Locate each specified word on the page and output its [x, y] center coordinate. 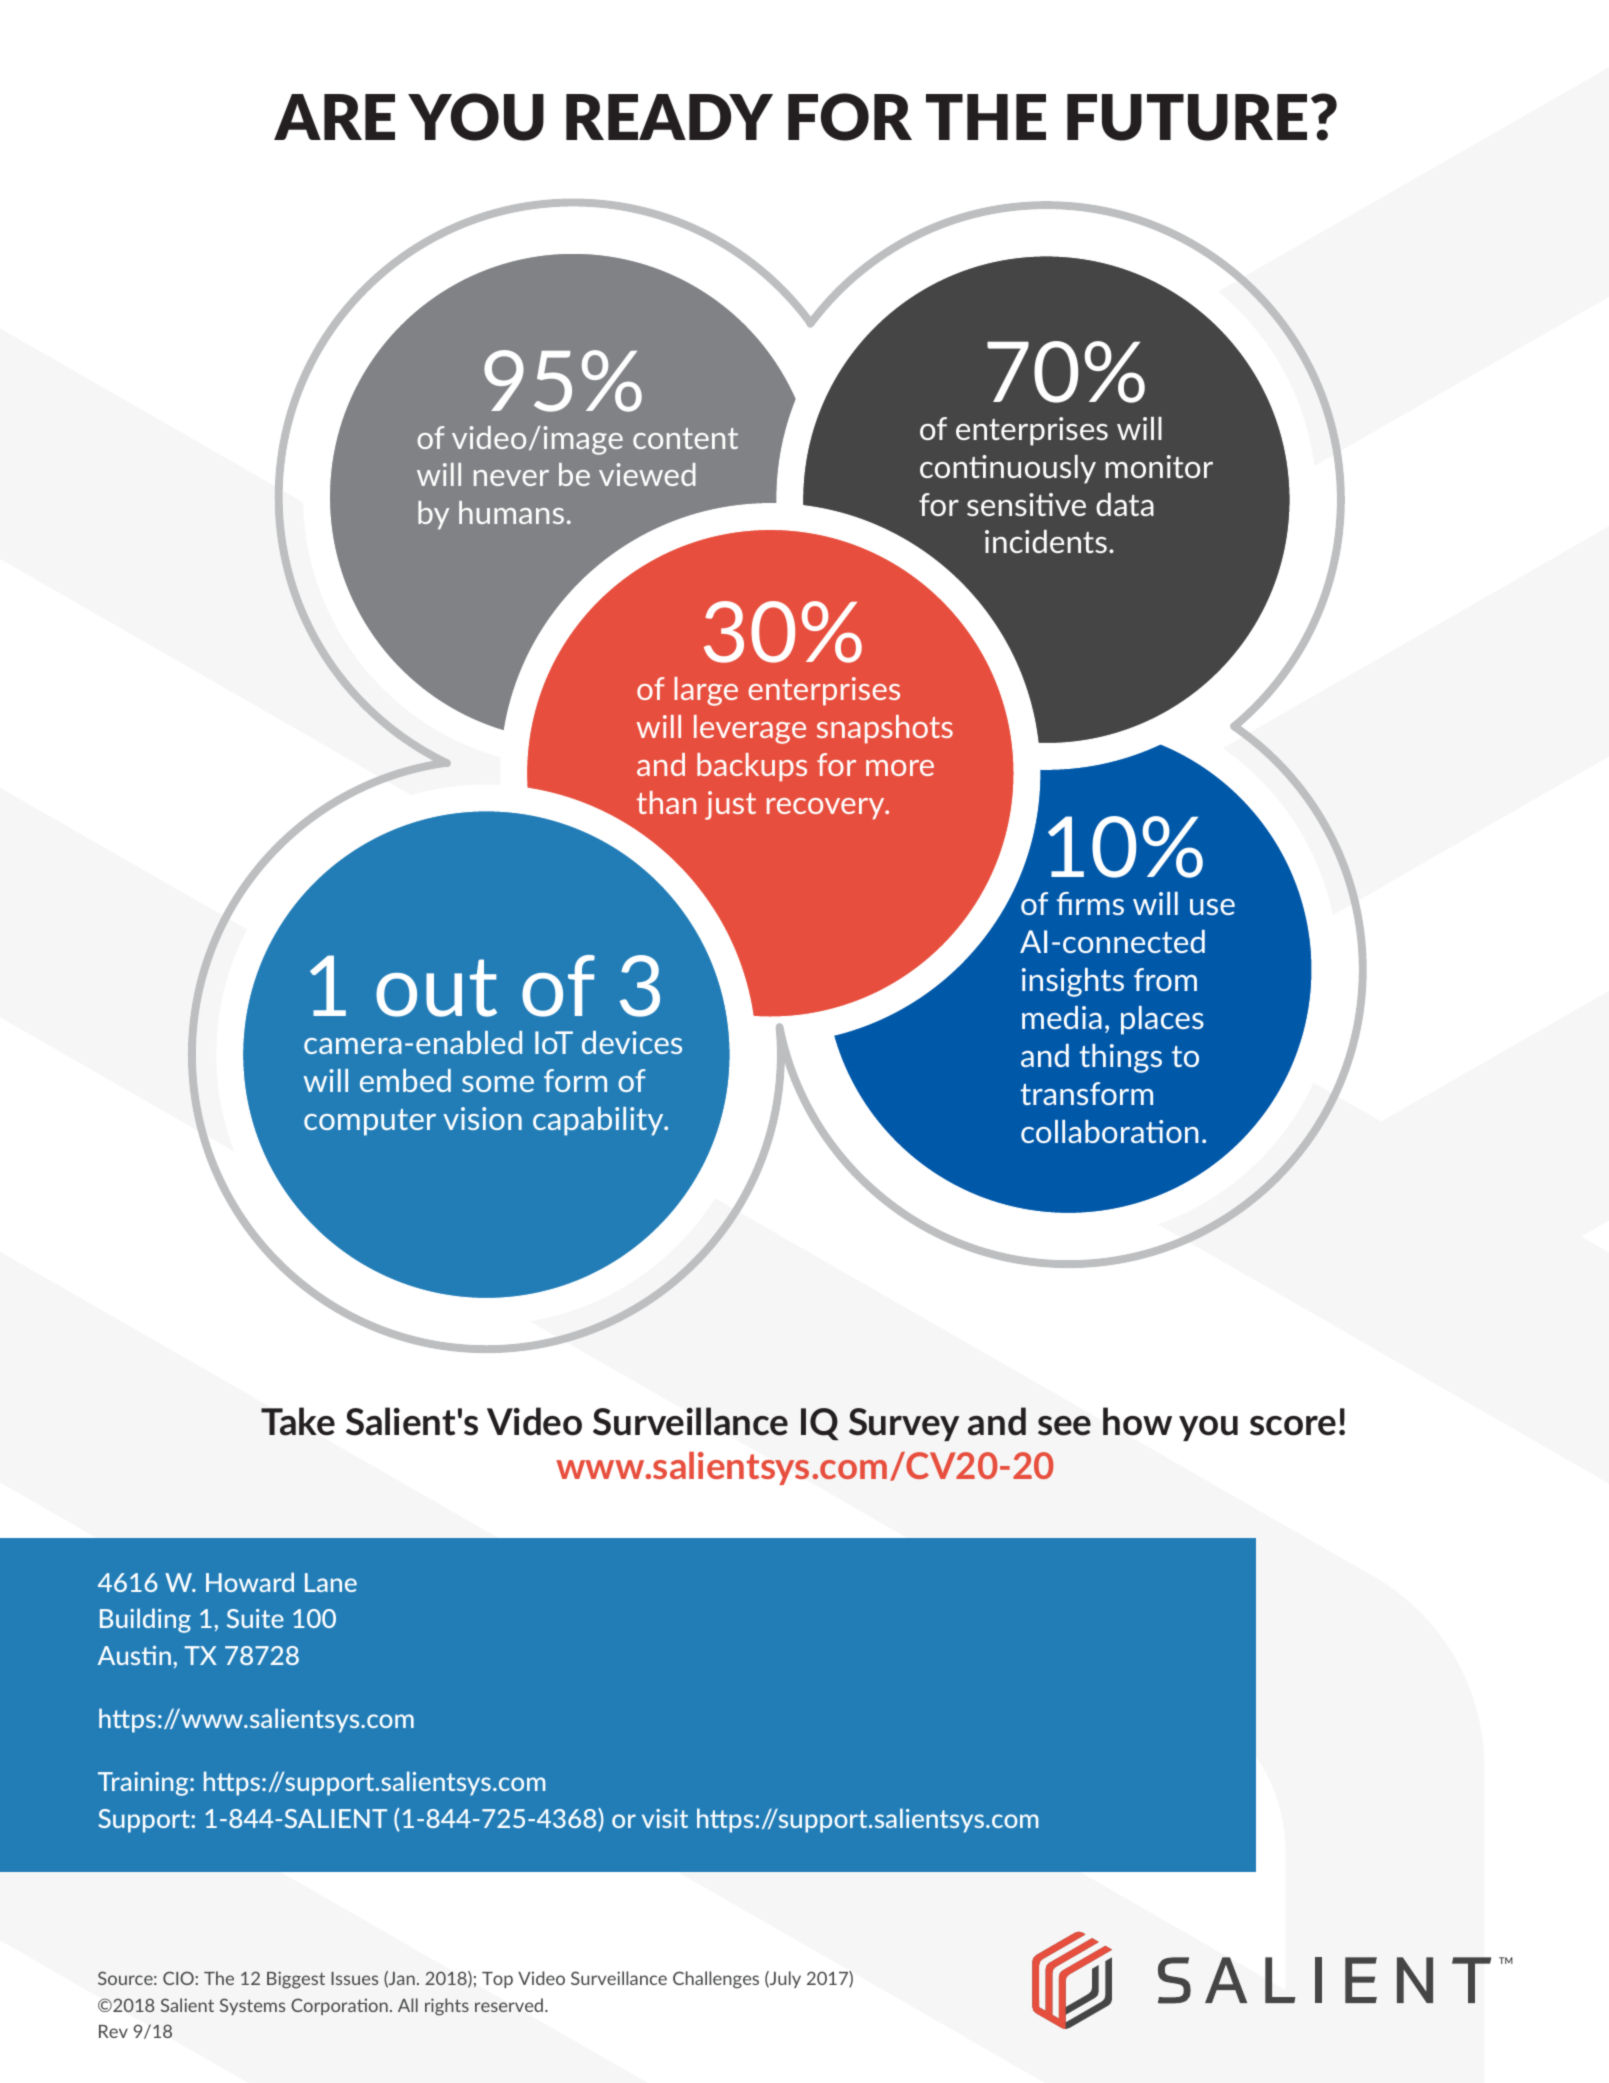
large [706, 691]
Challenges [716, 1980]
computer [370, 1122]
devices [632, 1042]
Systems [252, 2006]
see [1064, 1426]
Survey [904, 1424]
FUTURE [1187, 117]
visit [665, 1818]
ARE [334, 117]
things [1120, 1058]
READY [669, 117]
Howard [250, 1582]
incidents [1046, 541]
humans [511, 512]
